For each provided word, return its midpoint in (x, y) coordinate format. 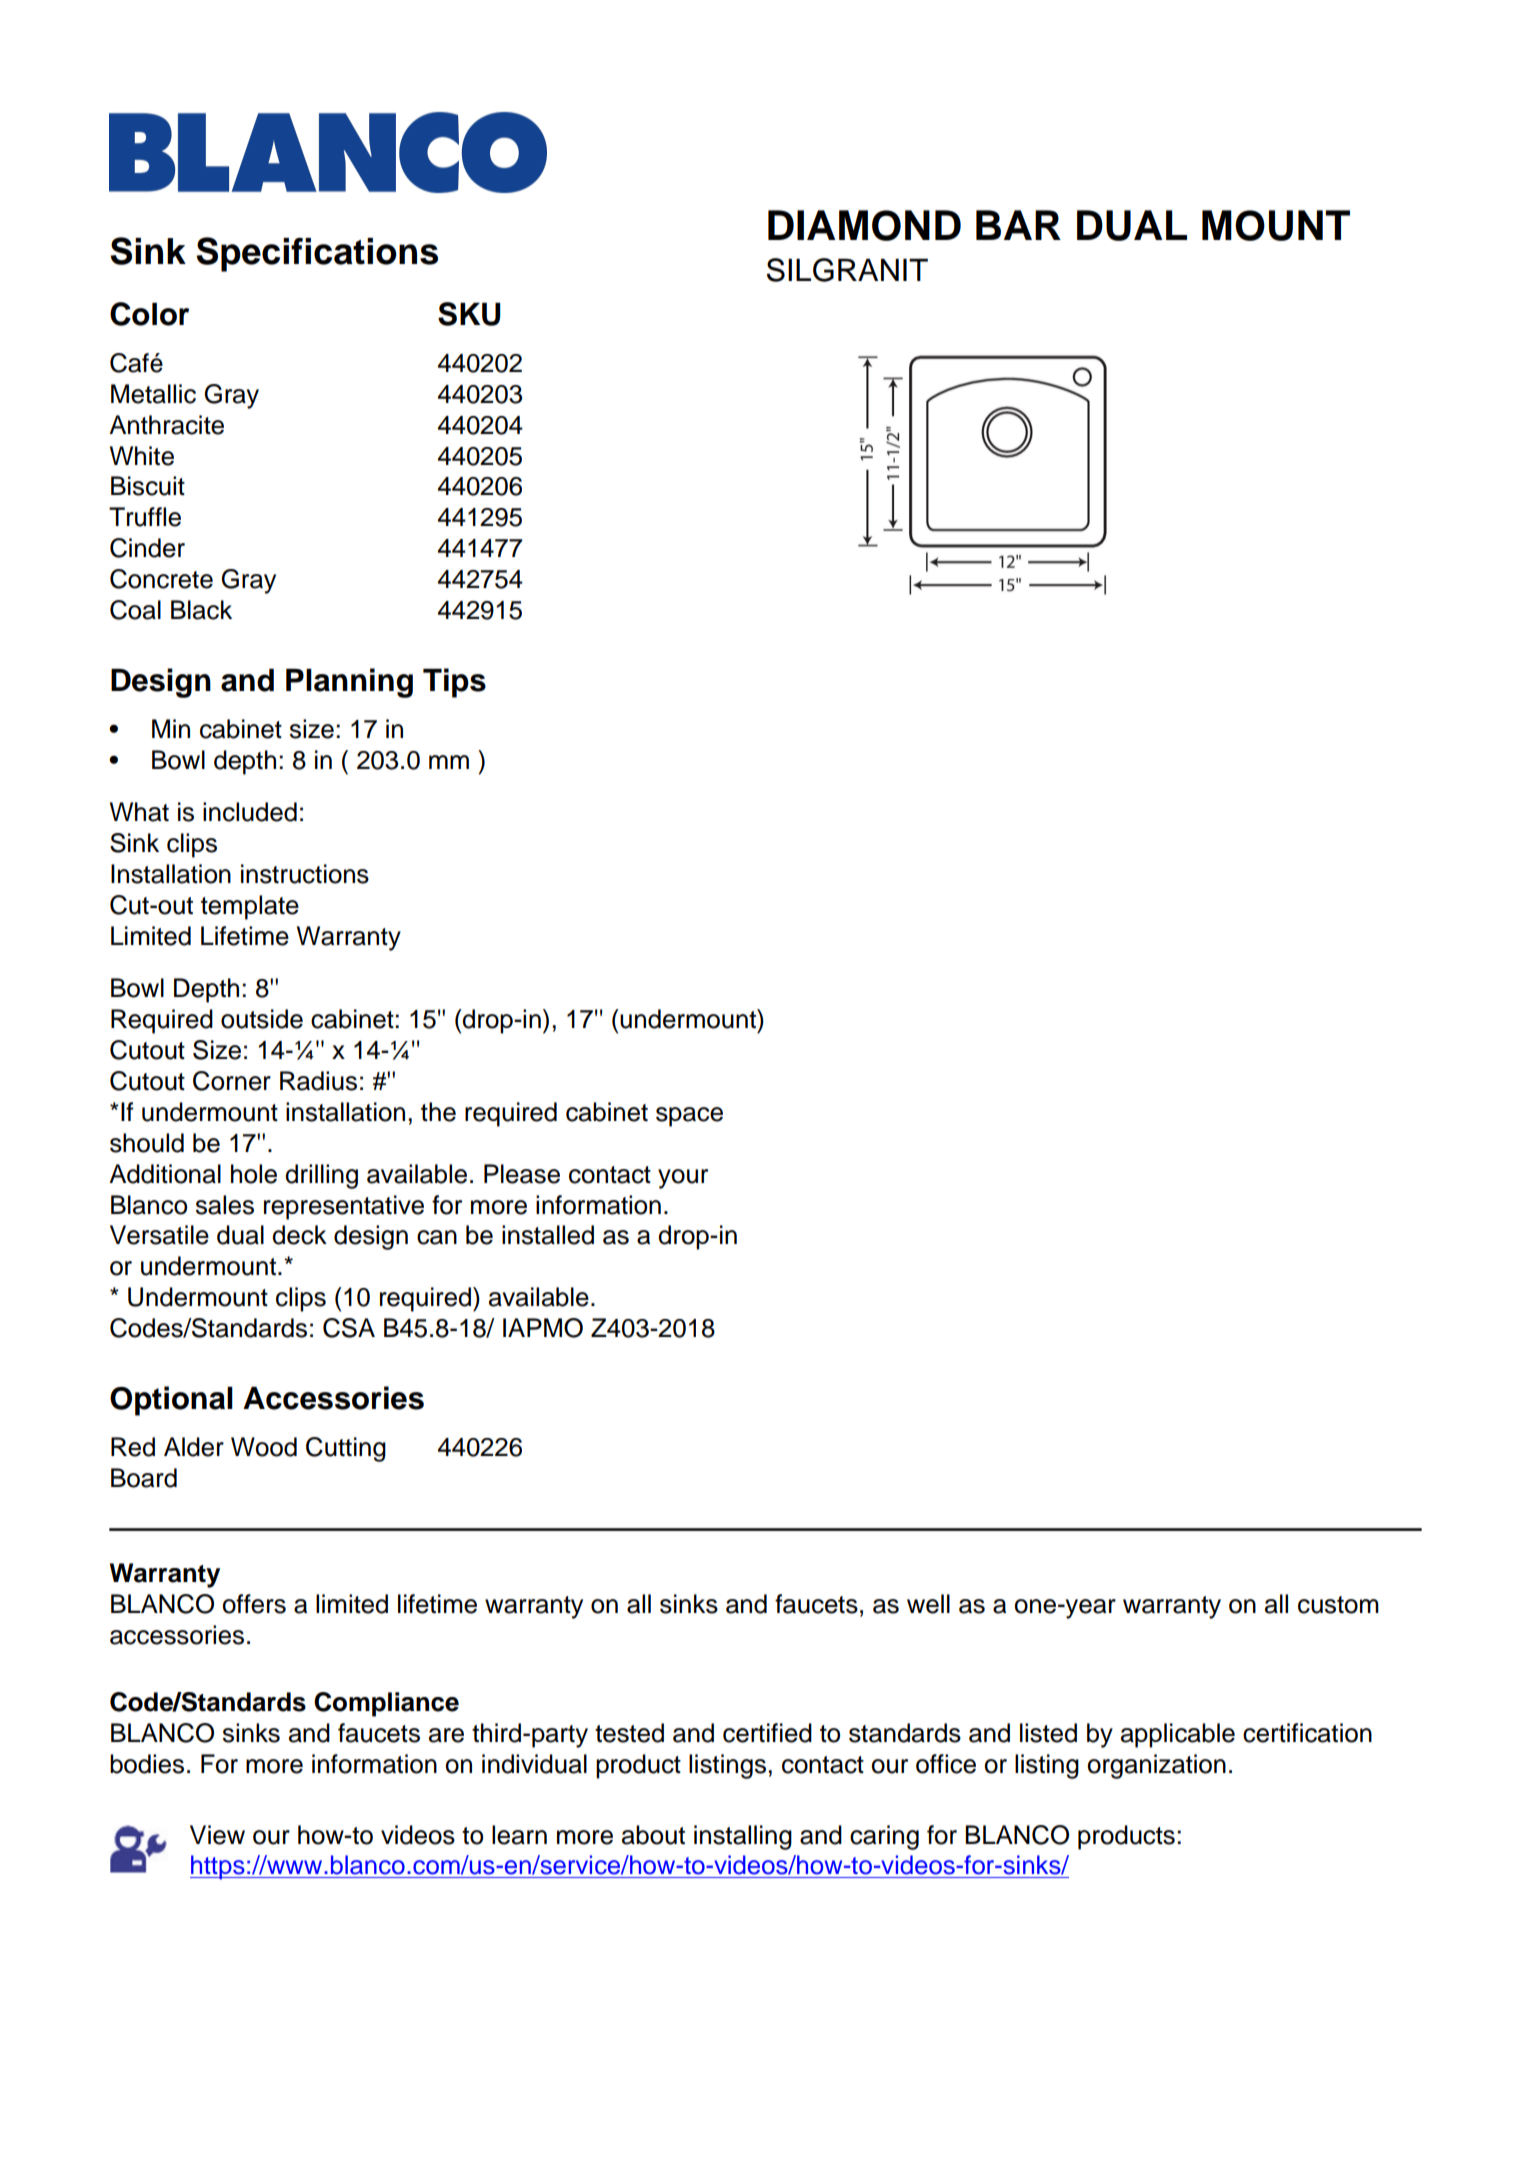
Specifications (317, 254)
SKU (469, 314)
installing (743, 1837)
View (217, 1835)
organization (1156, 1766)
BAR (1018, 225)
